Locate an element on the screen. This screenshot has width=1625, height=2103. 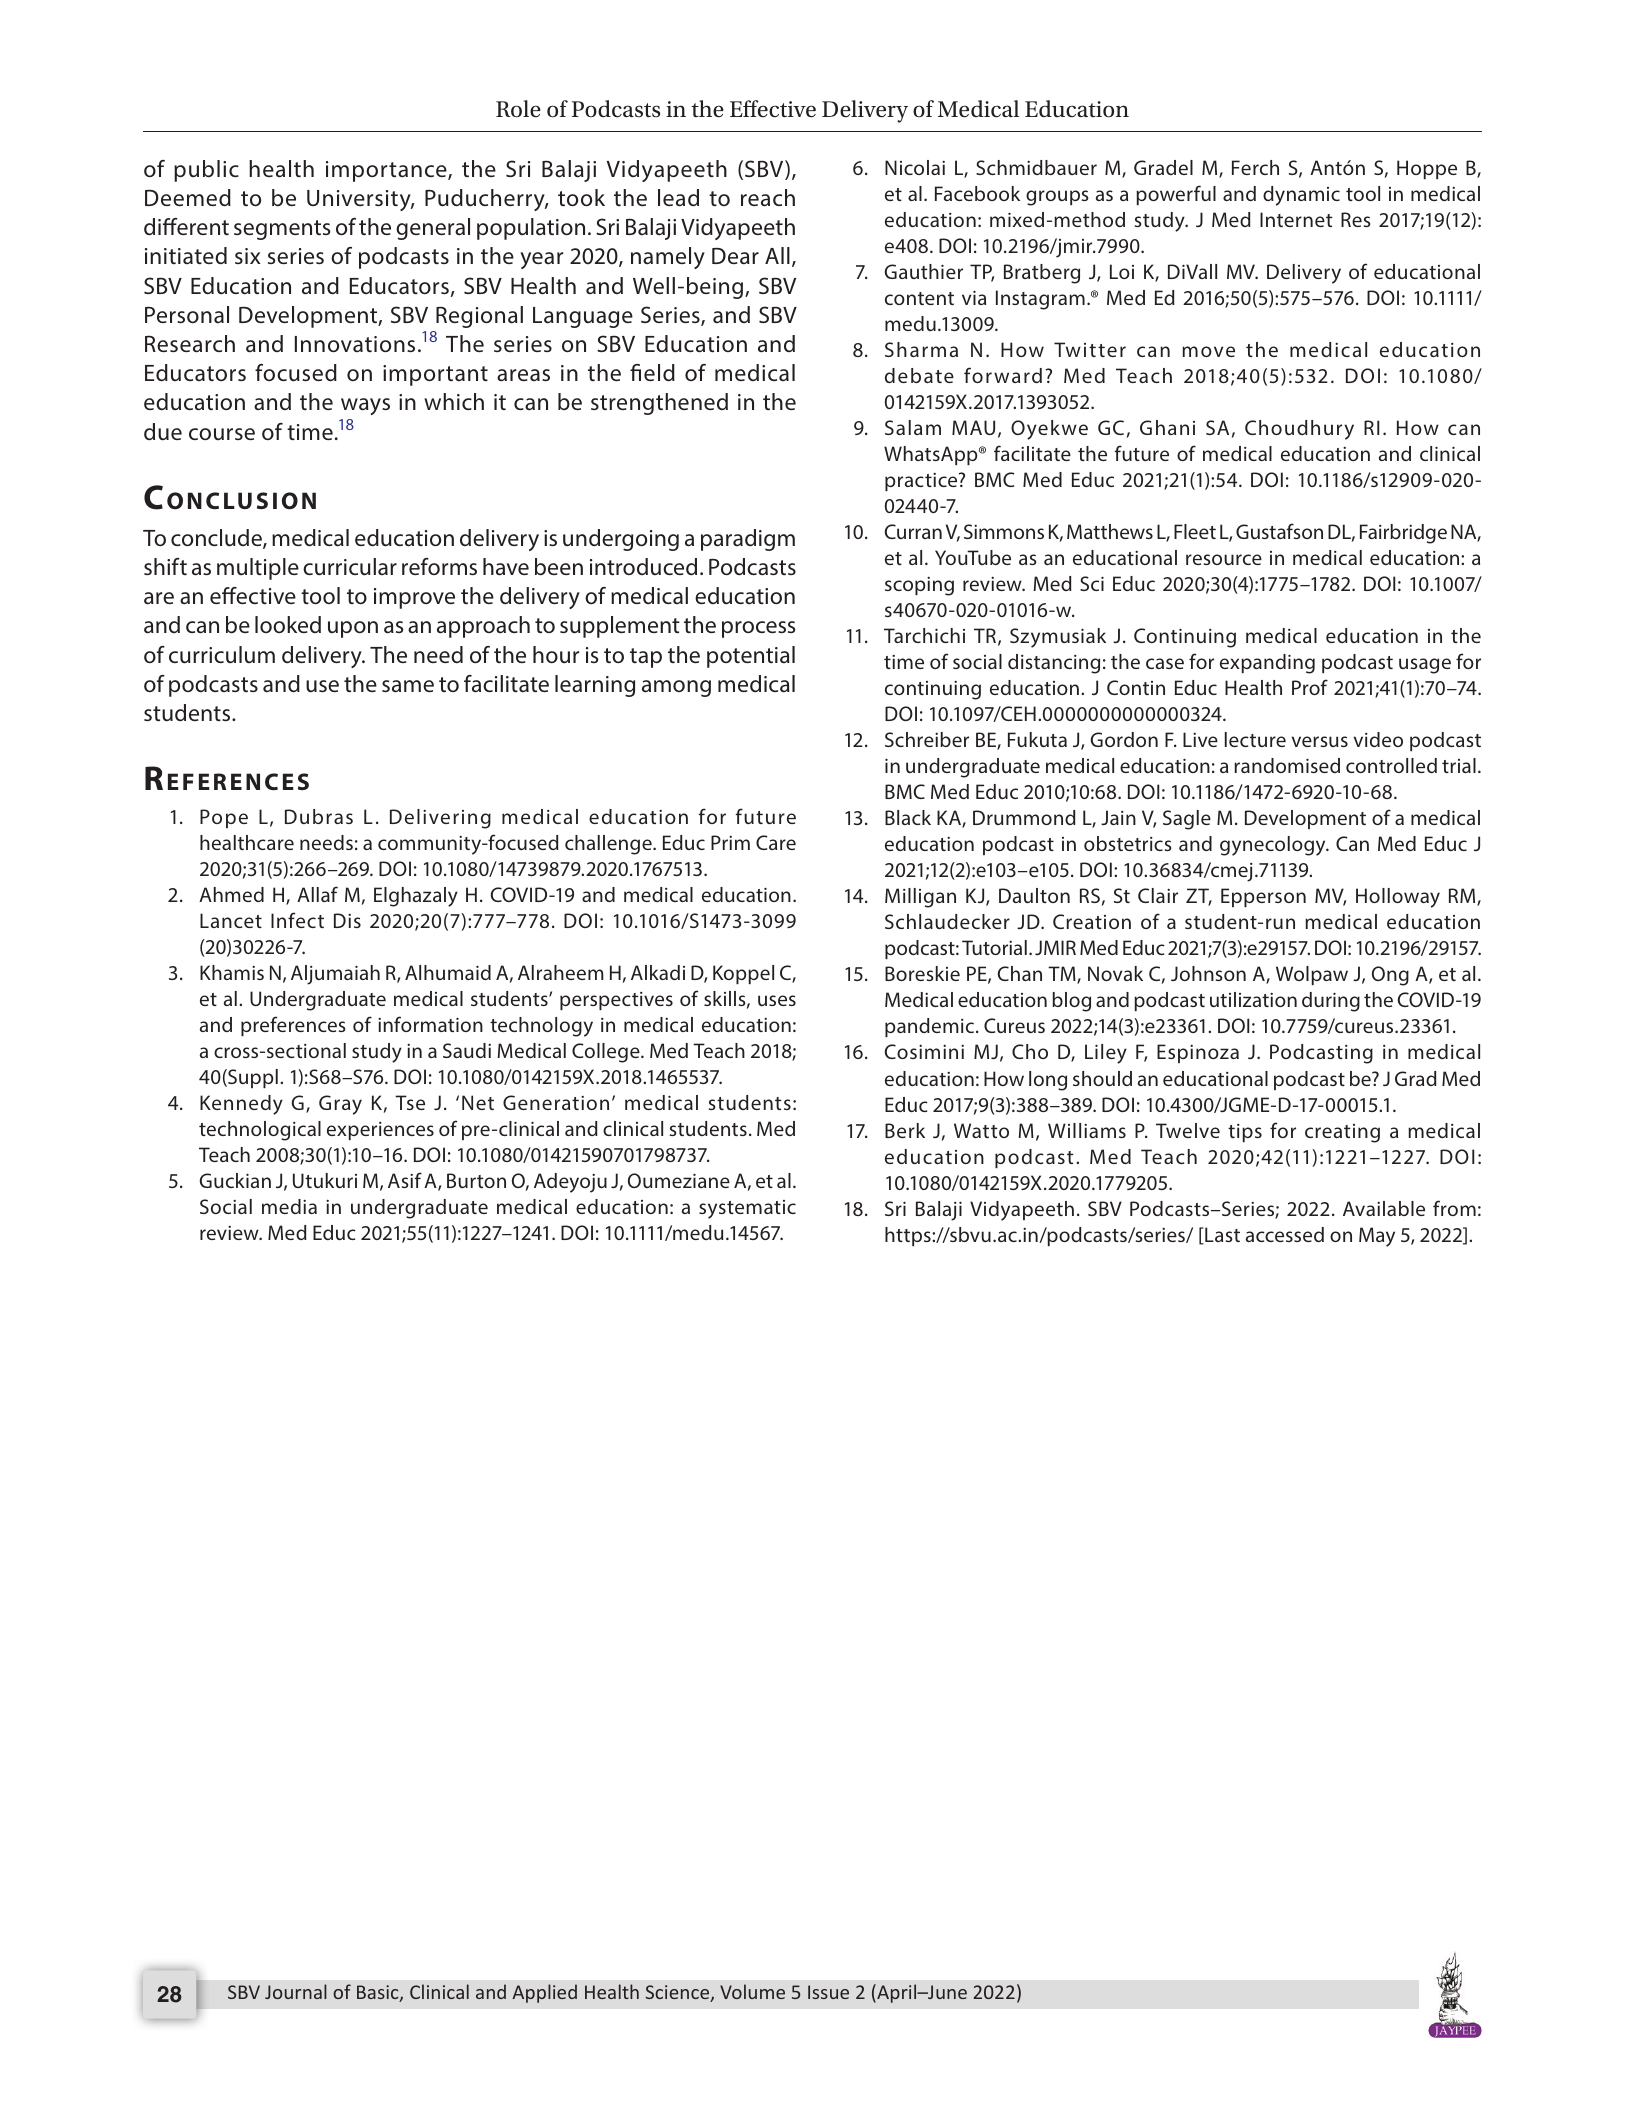
systematic is located at coordinates (747, 1209).
